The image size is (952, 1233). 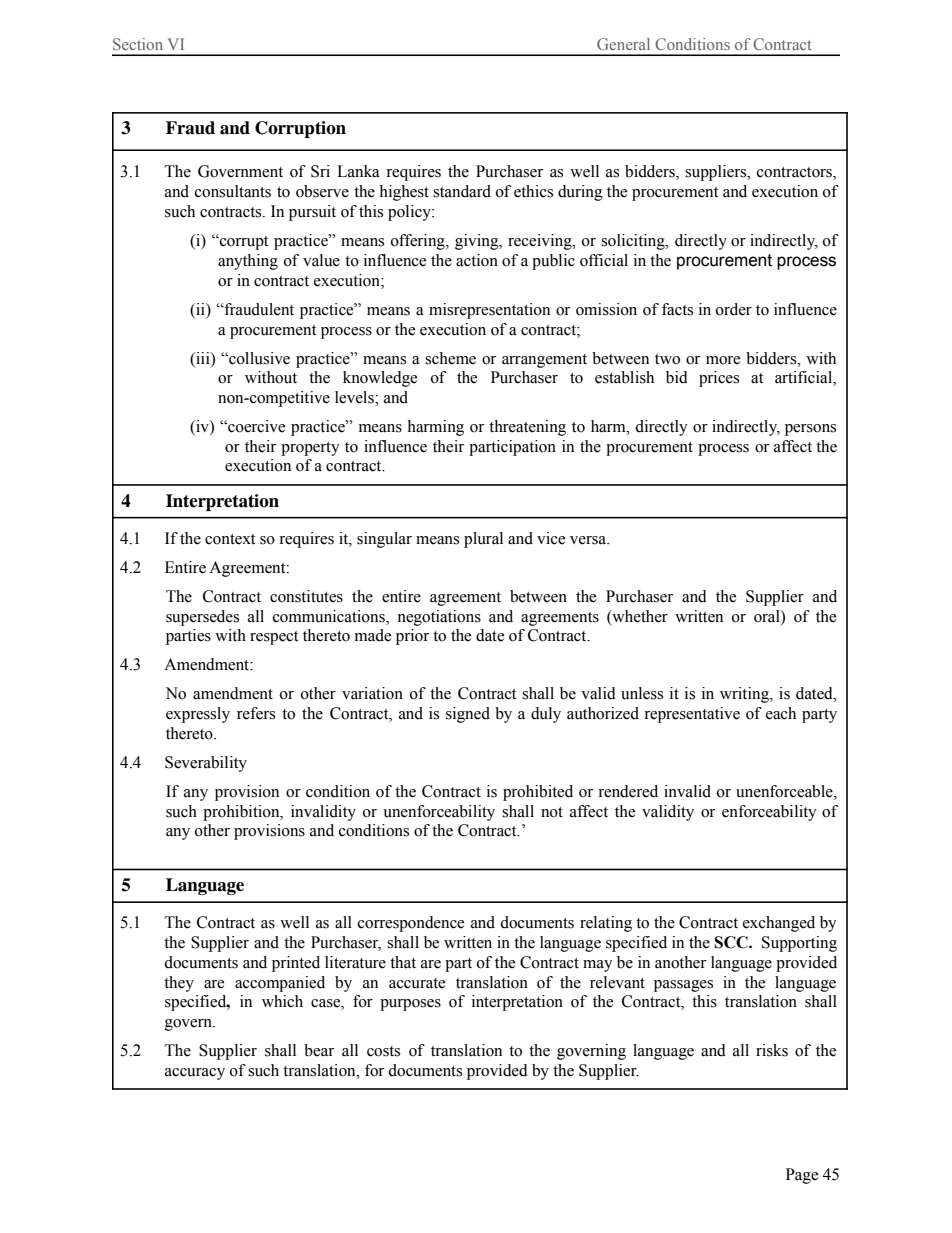 I want to click on General, so click(x=623, y=44).
